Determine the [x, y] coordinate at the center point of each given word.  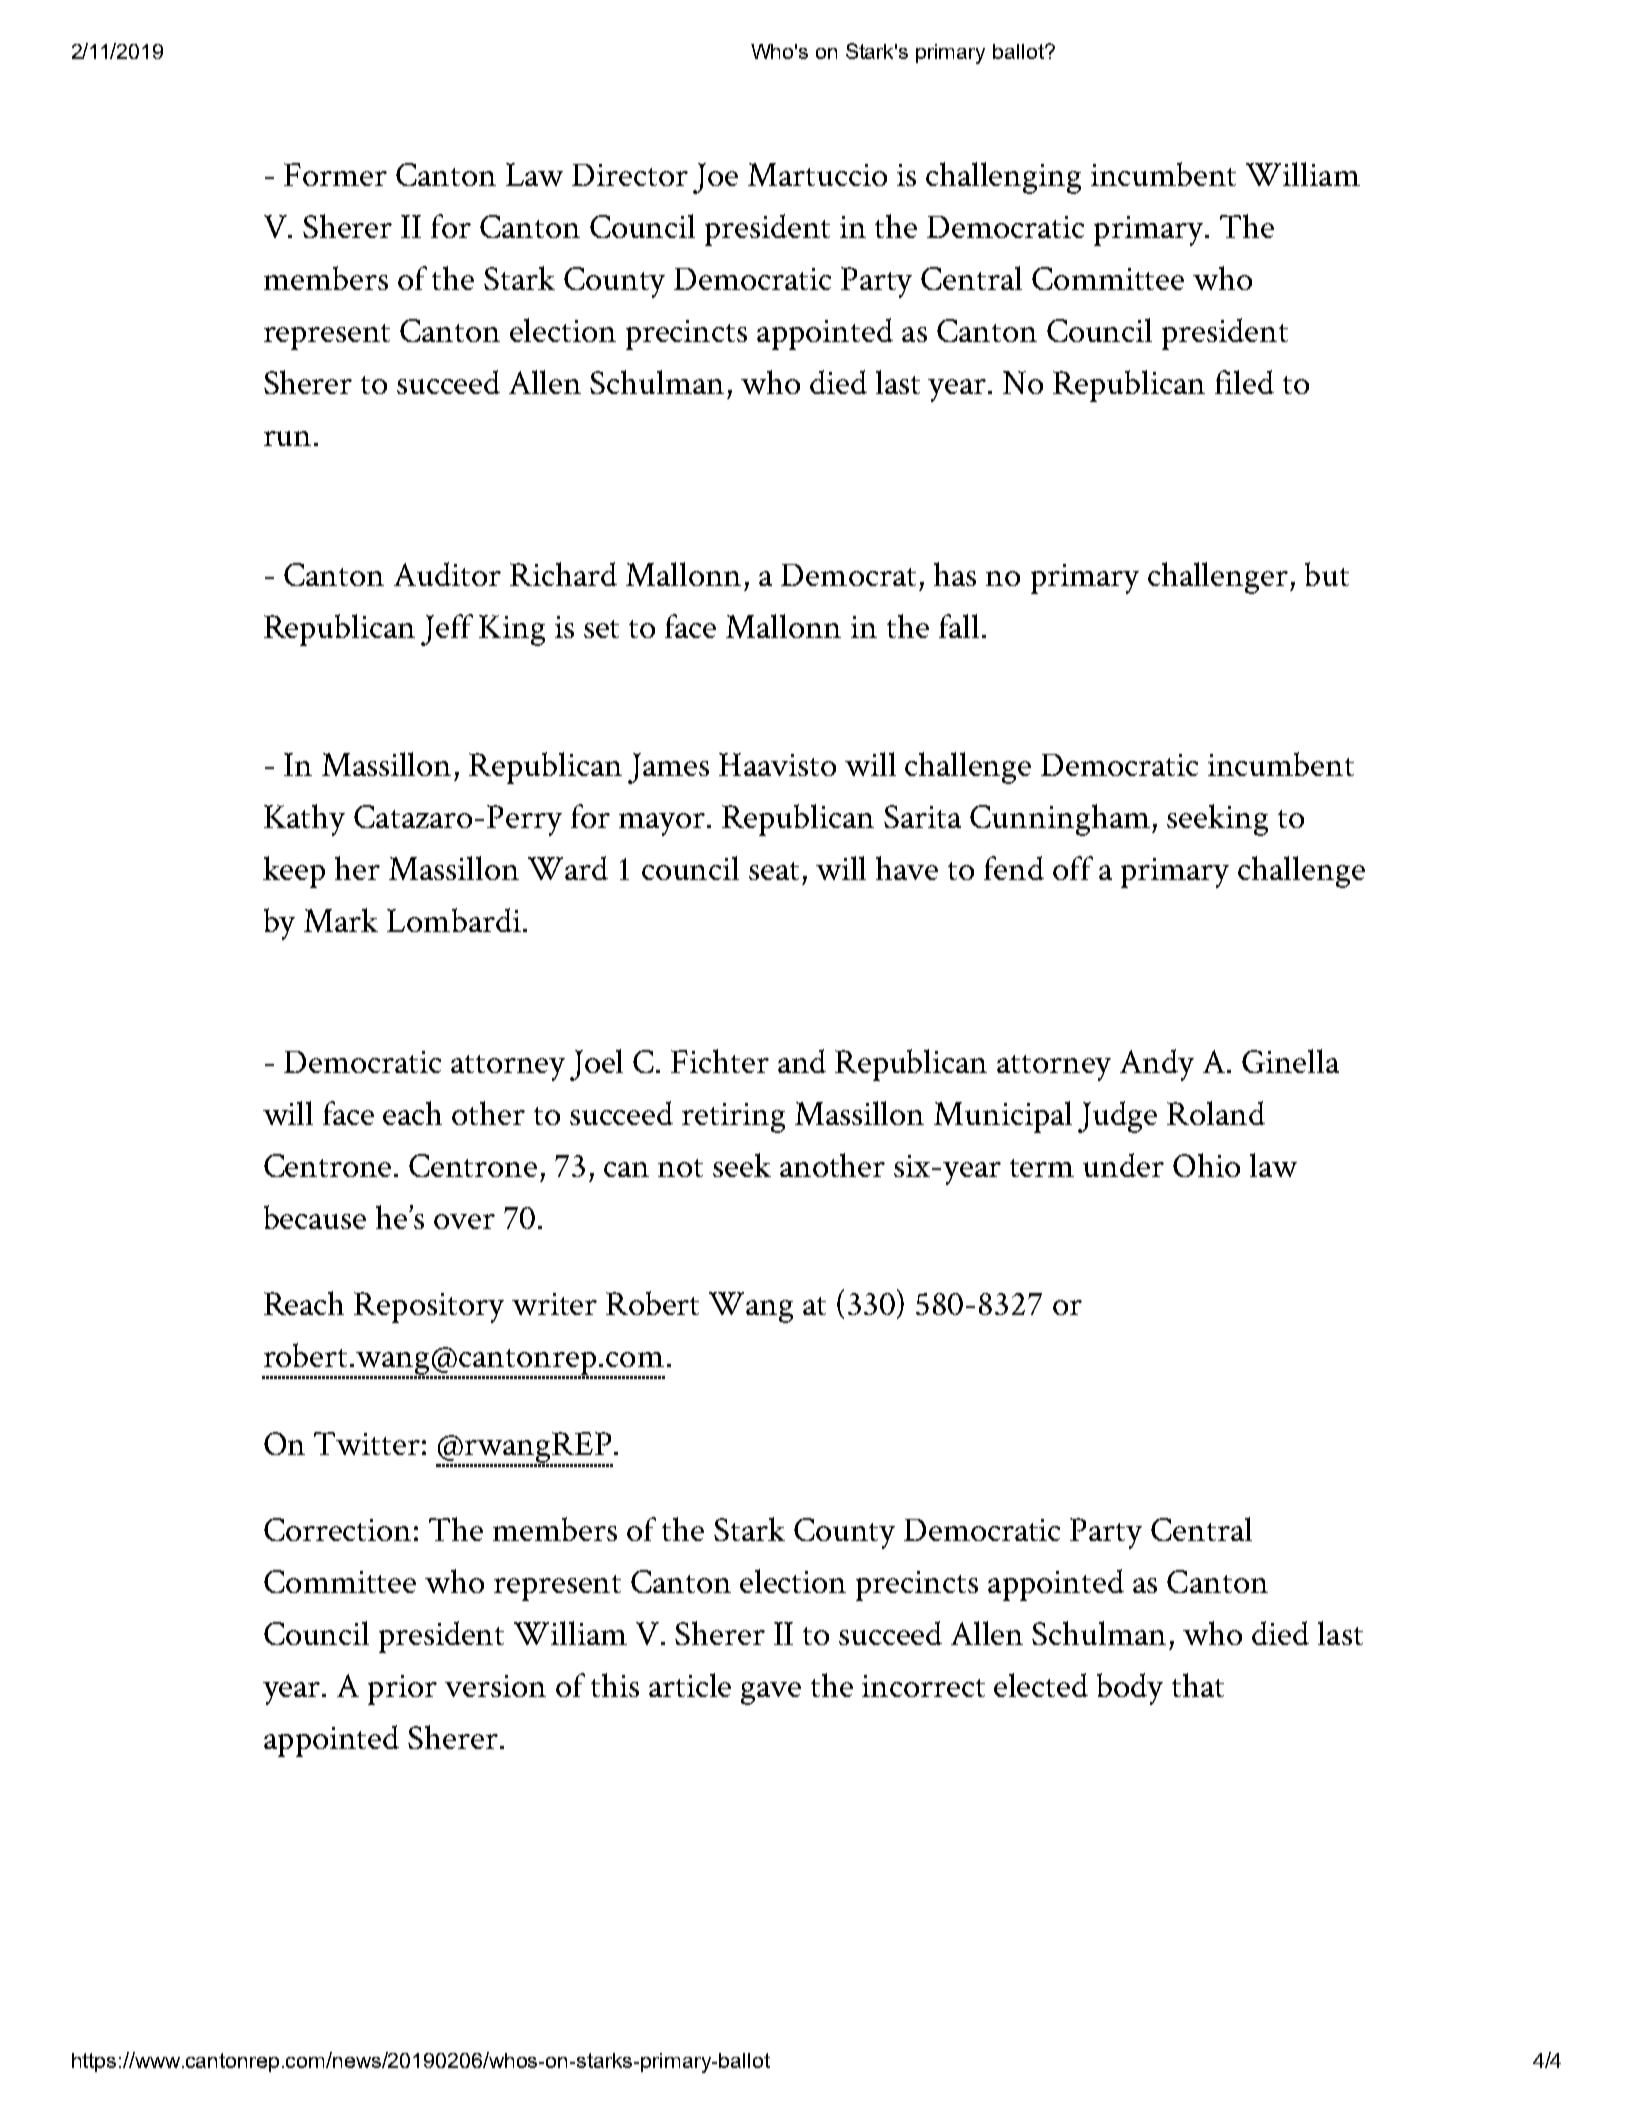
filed [1244, 382]
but [1327, 574]
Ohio [1206, 1165]
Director [630, 175]
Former [335, 174]
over [464, 1221]
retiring [733, 1118]
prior [402, 1690]
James [668, 768]
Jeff [447, 630]
